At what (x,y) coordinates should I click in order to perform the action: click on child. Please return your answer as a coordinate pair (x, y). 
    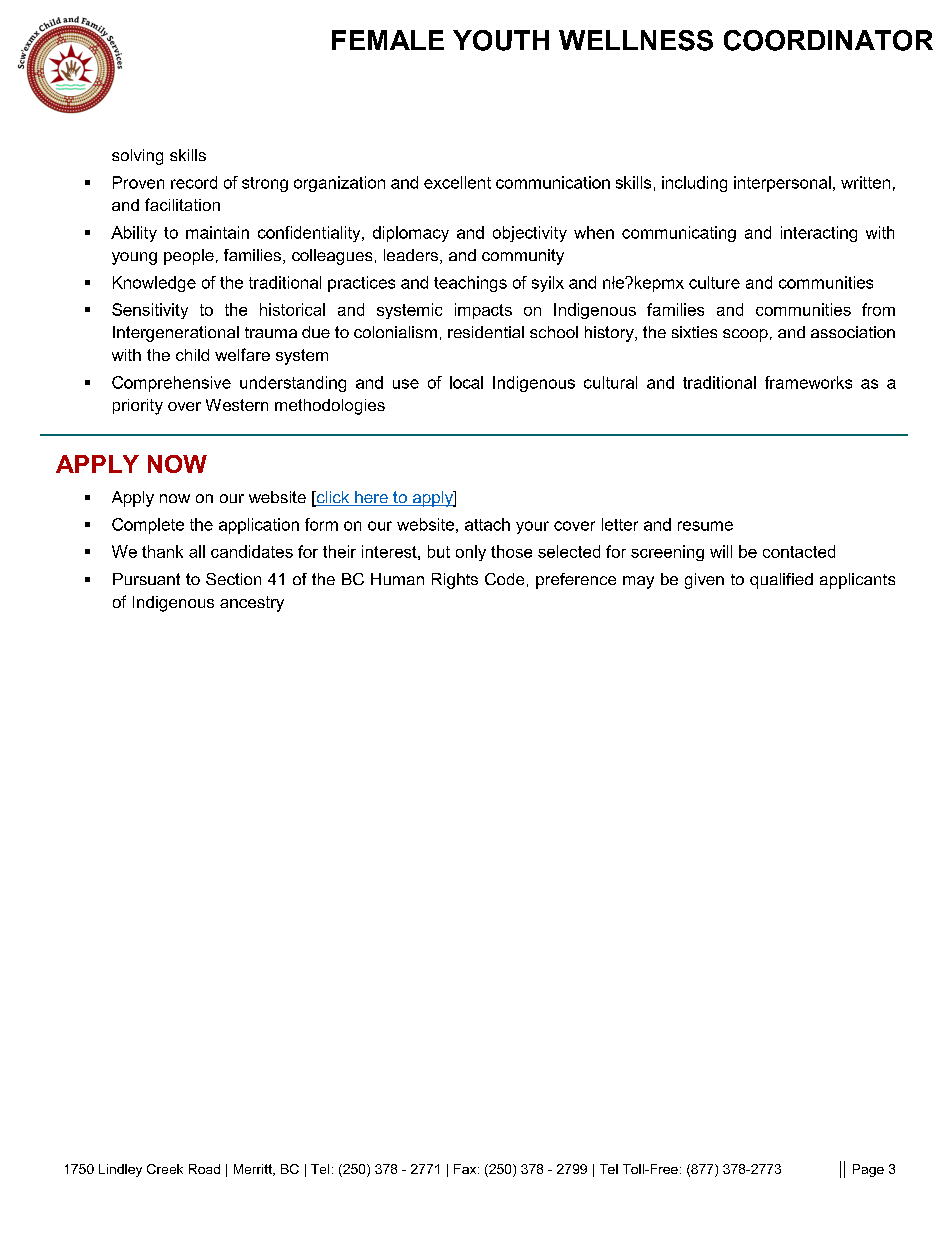
    Looking at the image, I should click on (192, 355).
